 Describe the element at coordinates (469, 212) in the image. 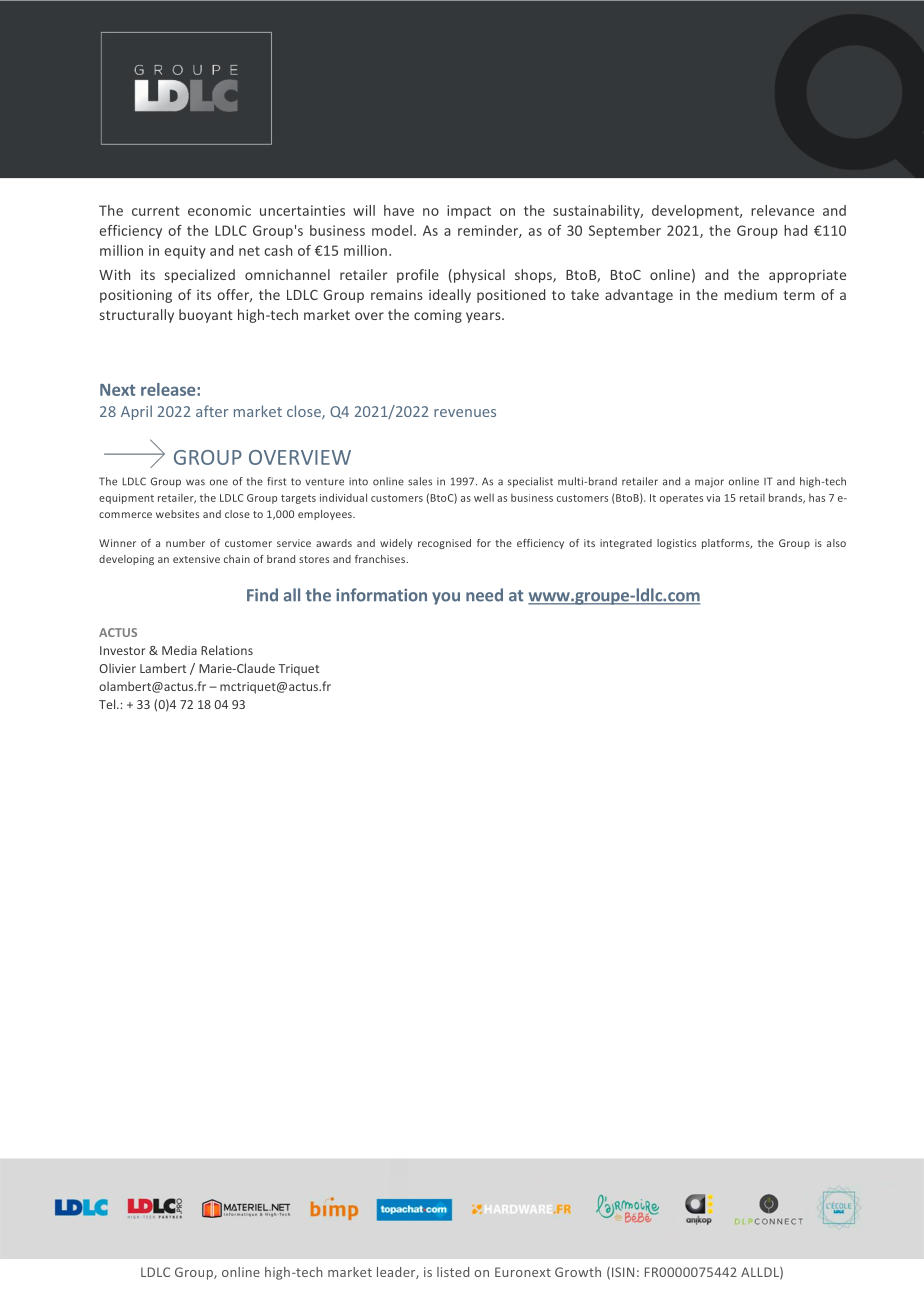

I see `impact` at that location.
